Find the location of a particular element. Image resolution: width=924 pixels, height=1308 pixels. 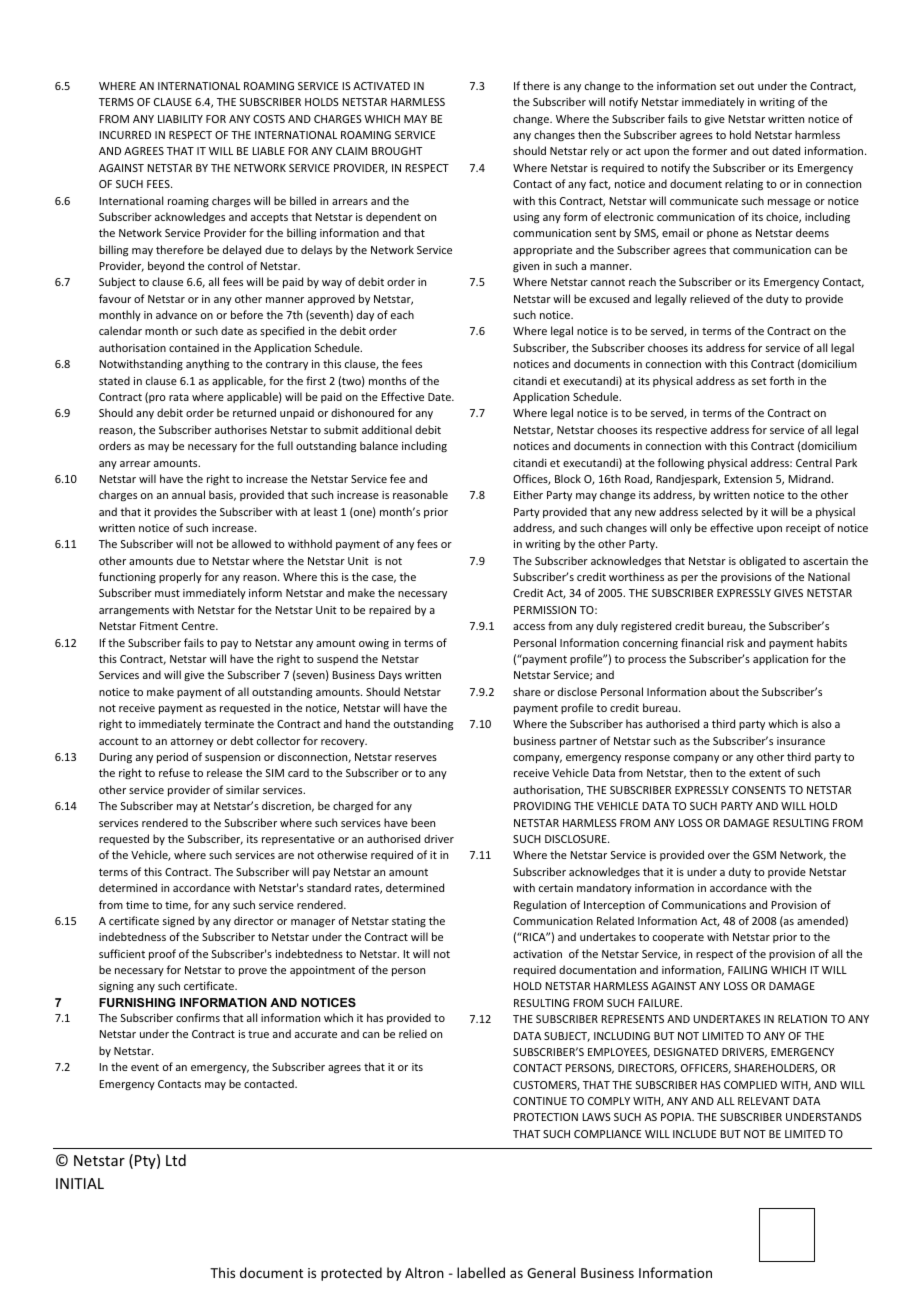

about is located at coordinates (724, 691).
